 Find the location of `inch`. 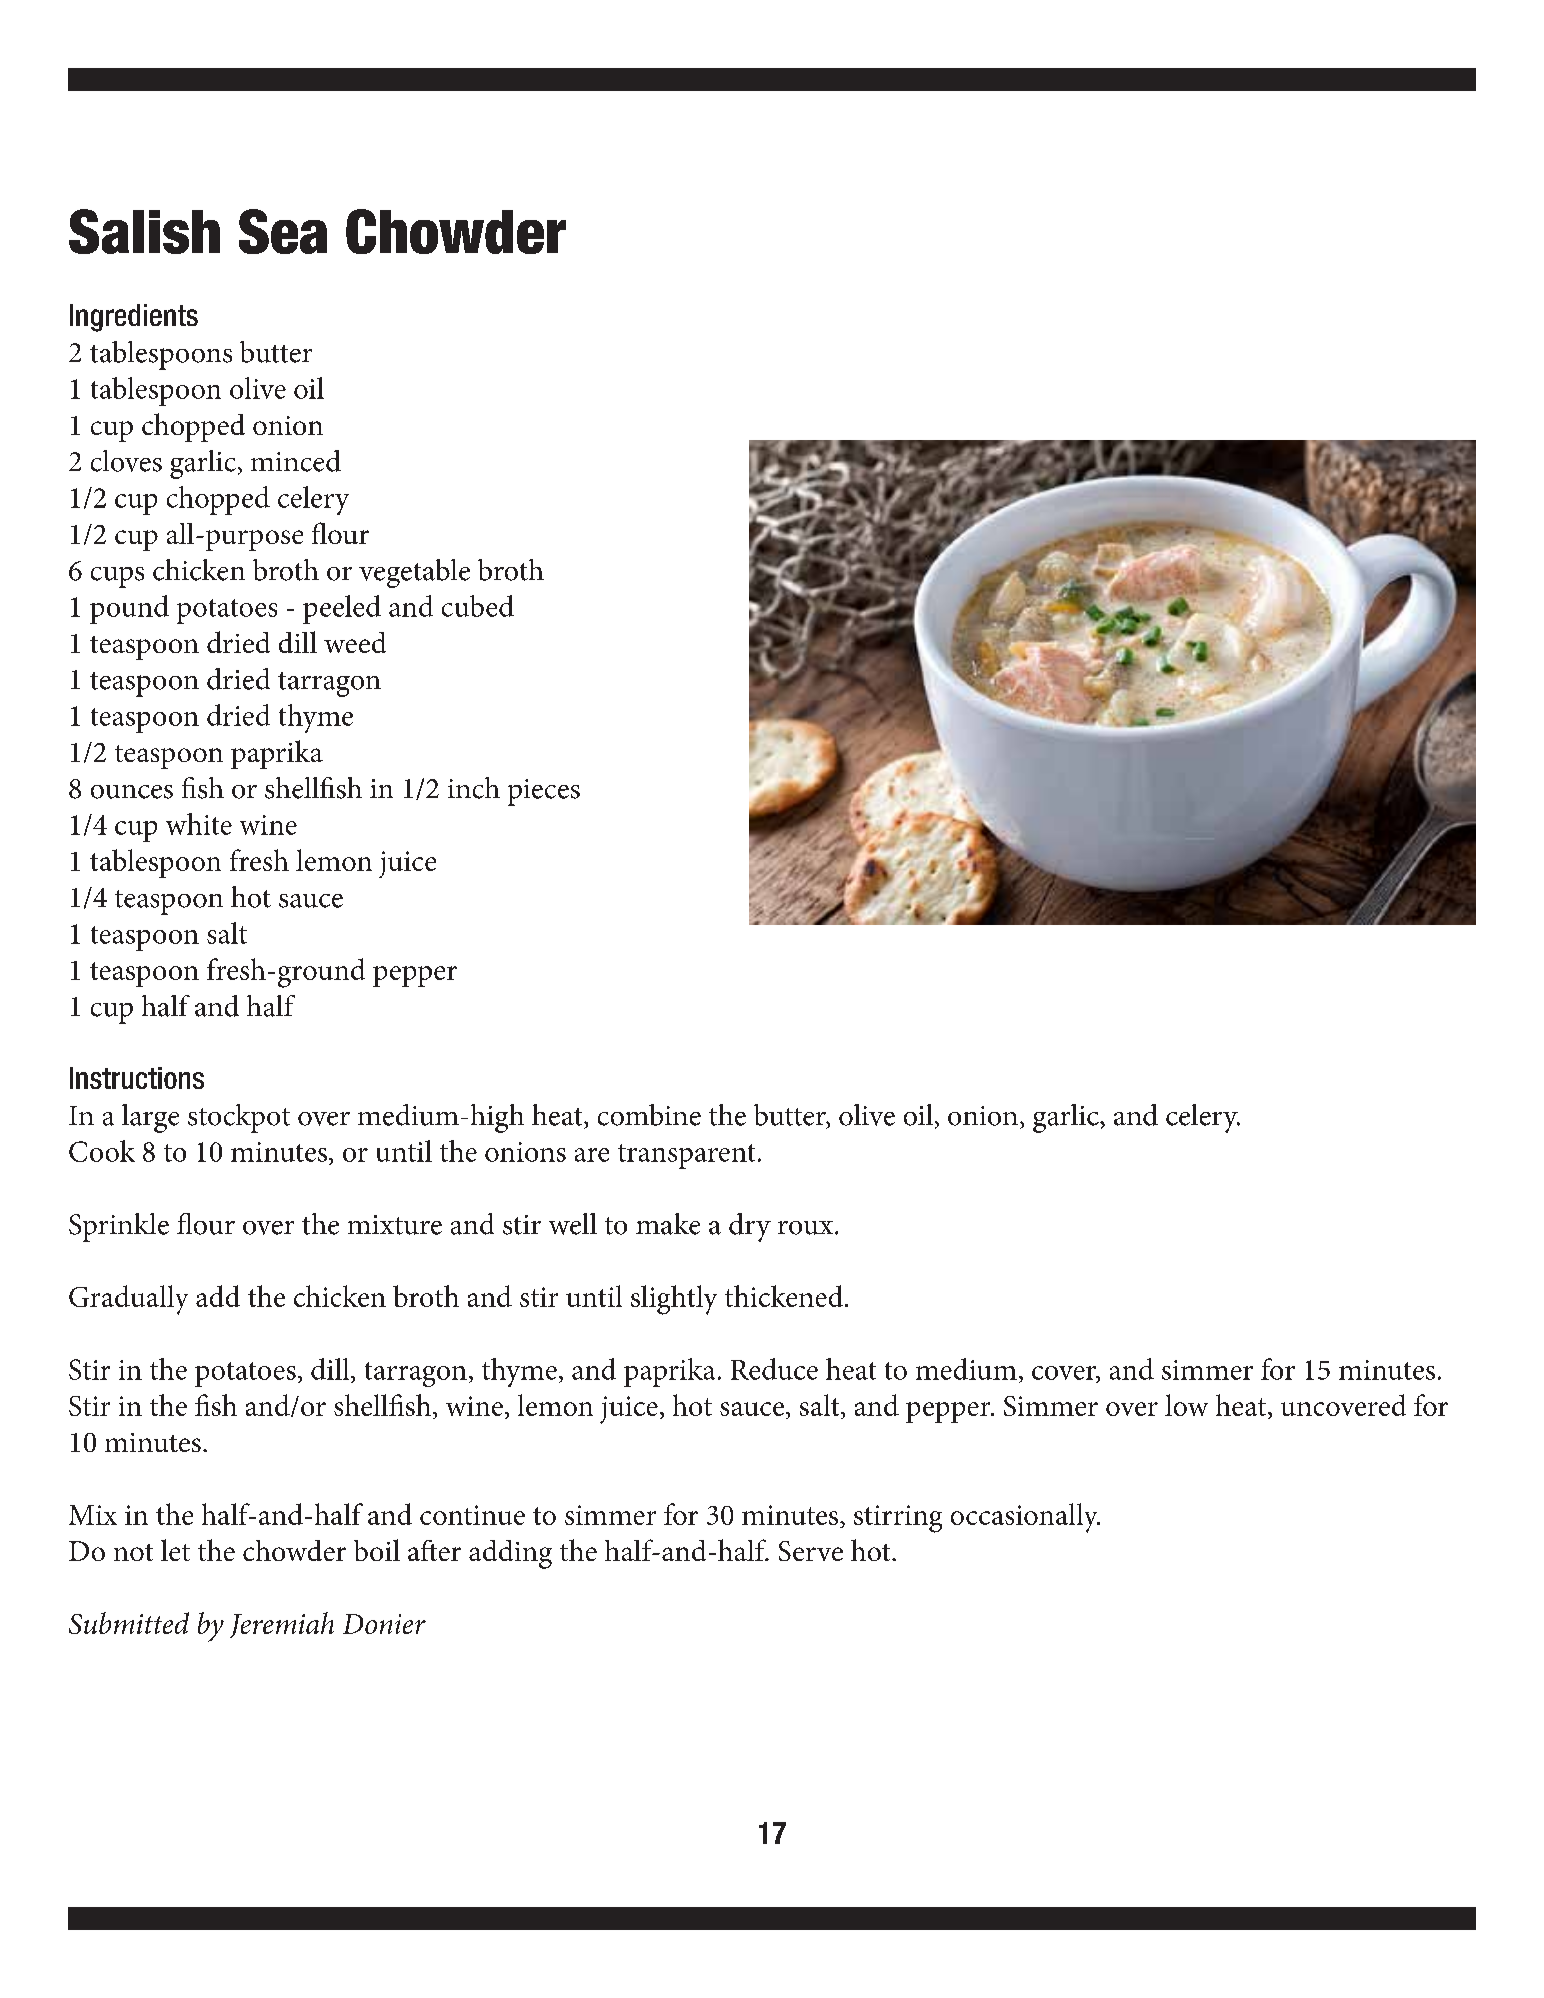

inch is located at coordinates (474, 788).
